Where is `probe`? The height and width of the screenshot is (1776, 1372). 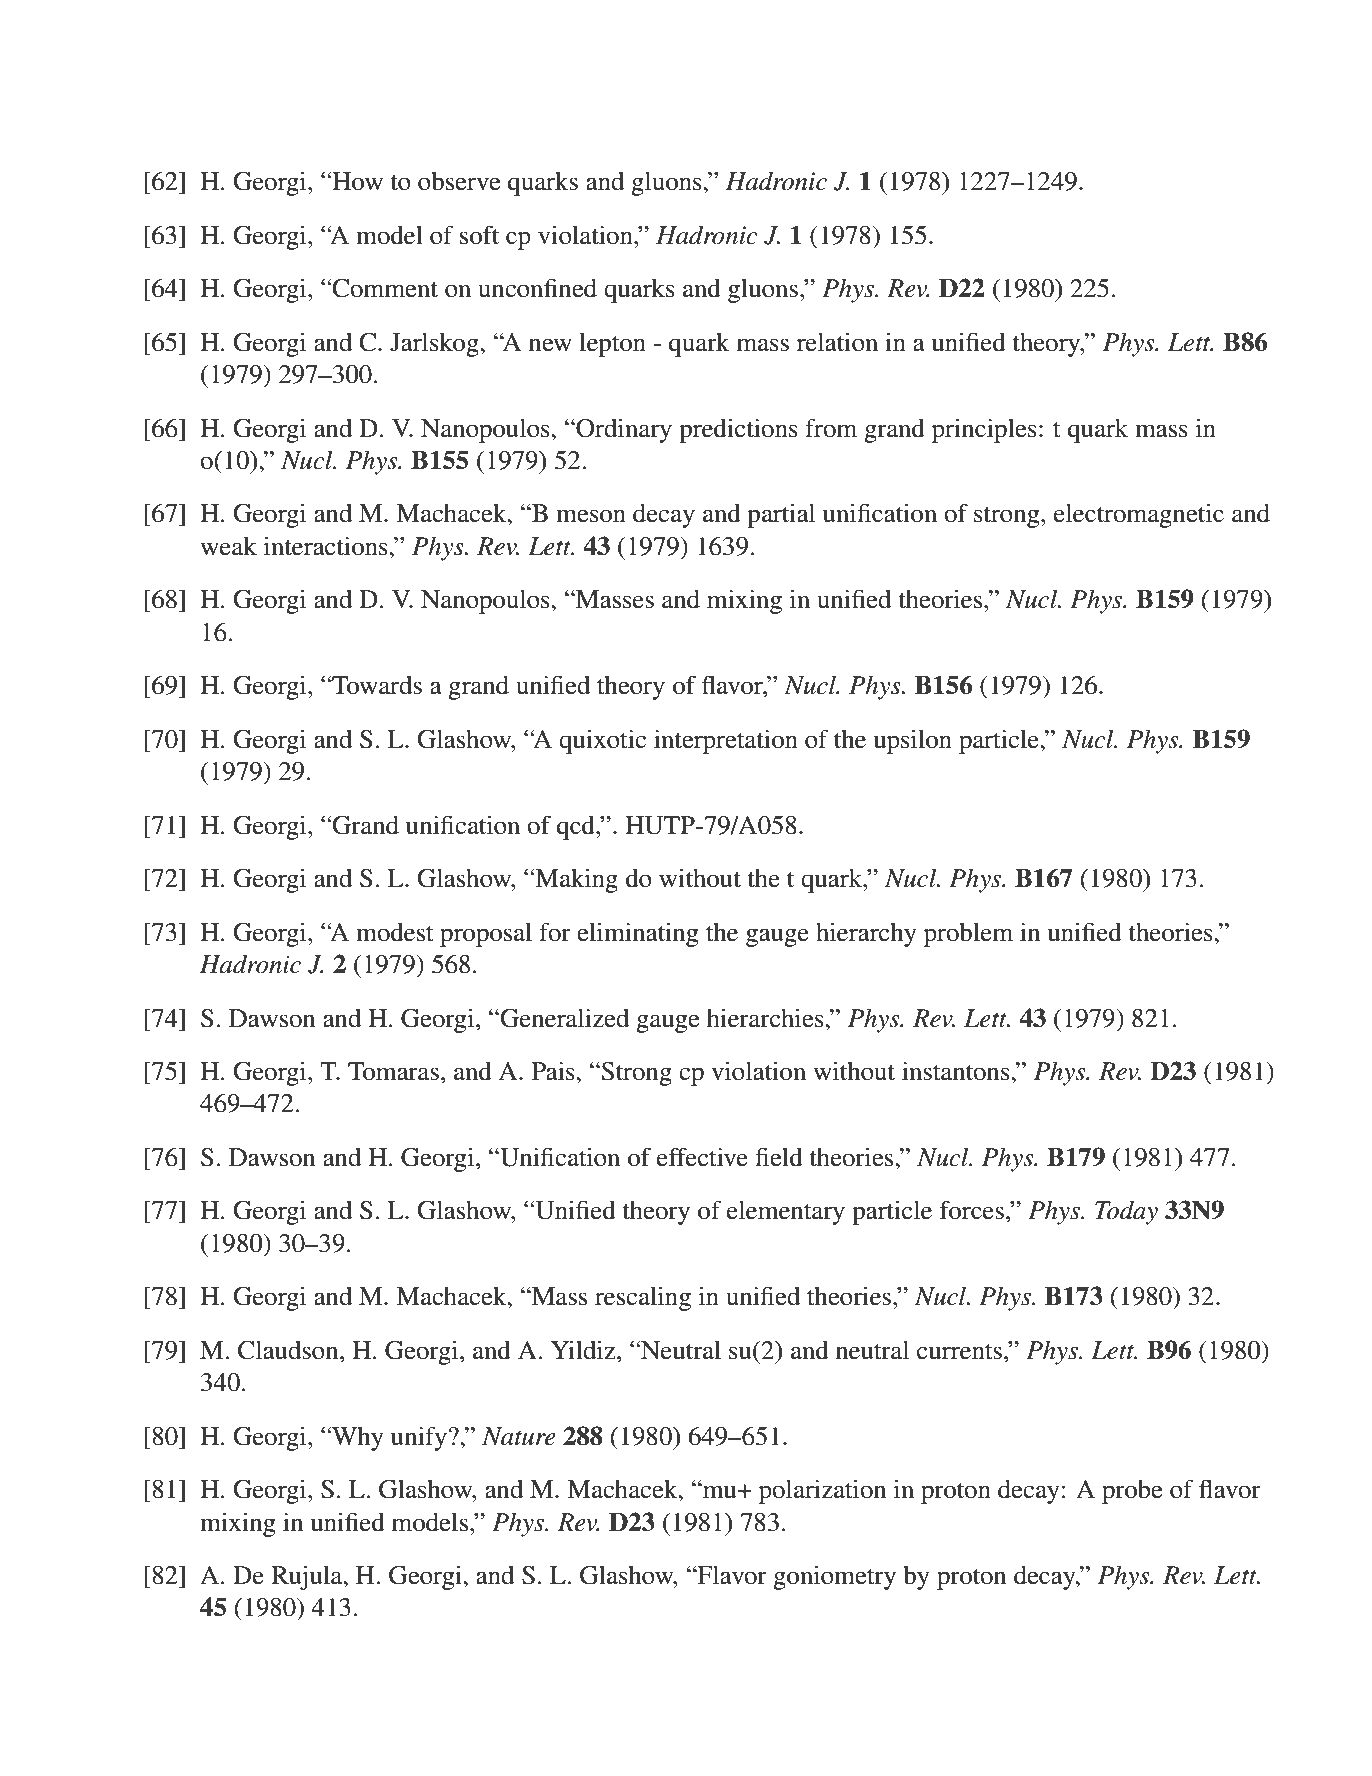
probe is located at coordinates (1132, 1492).
